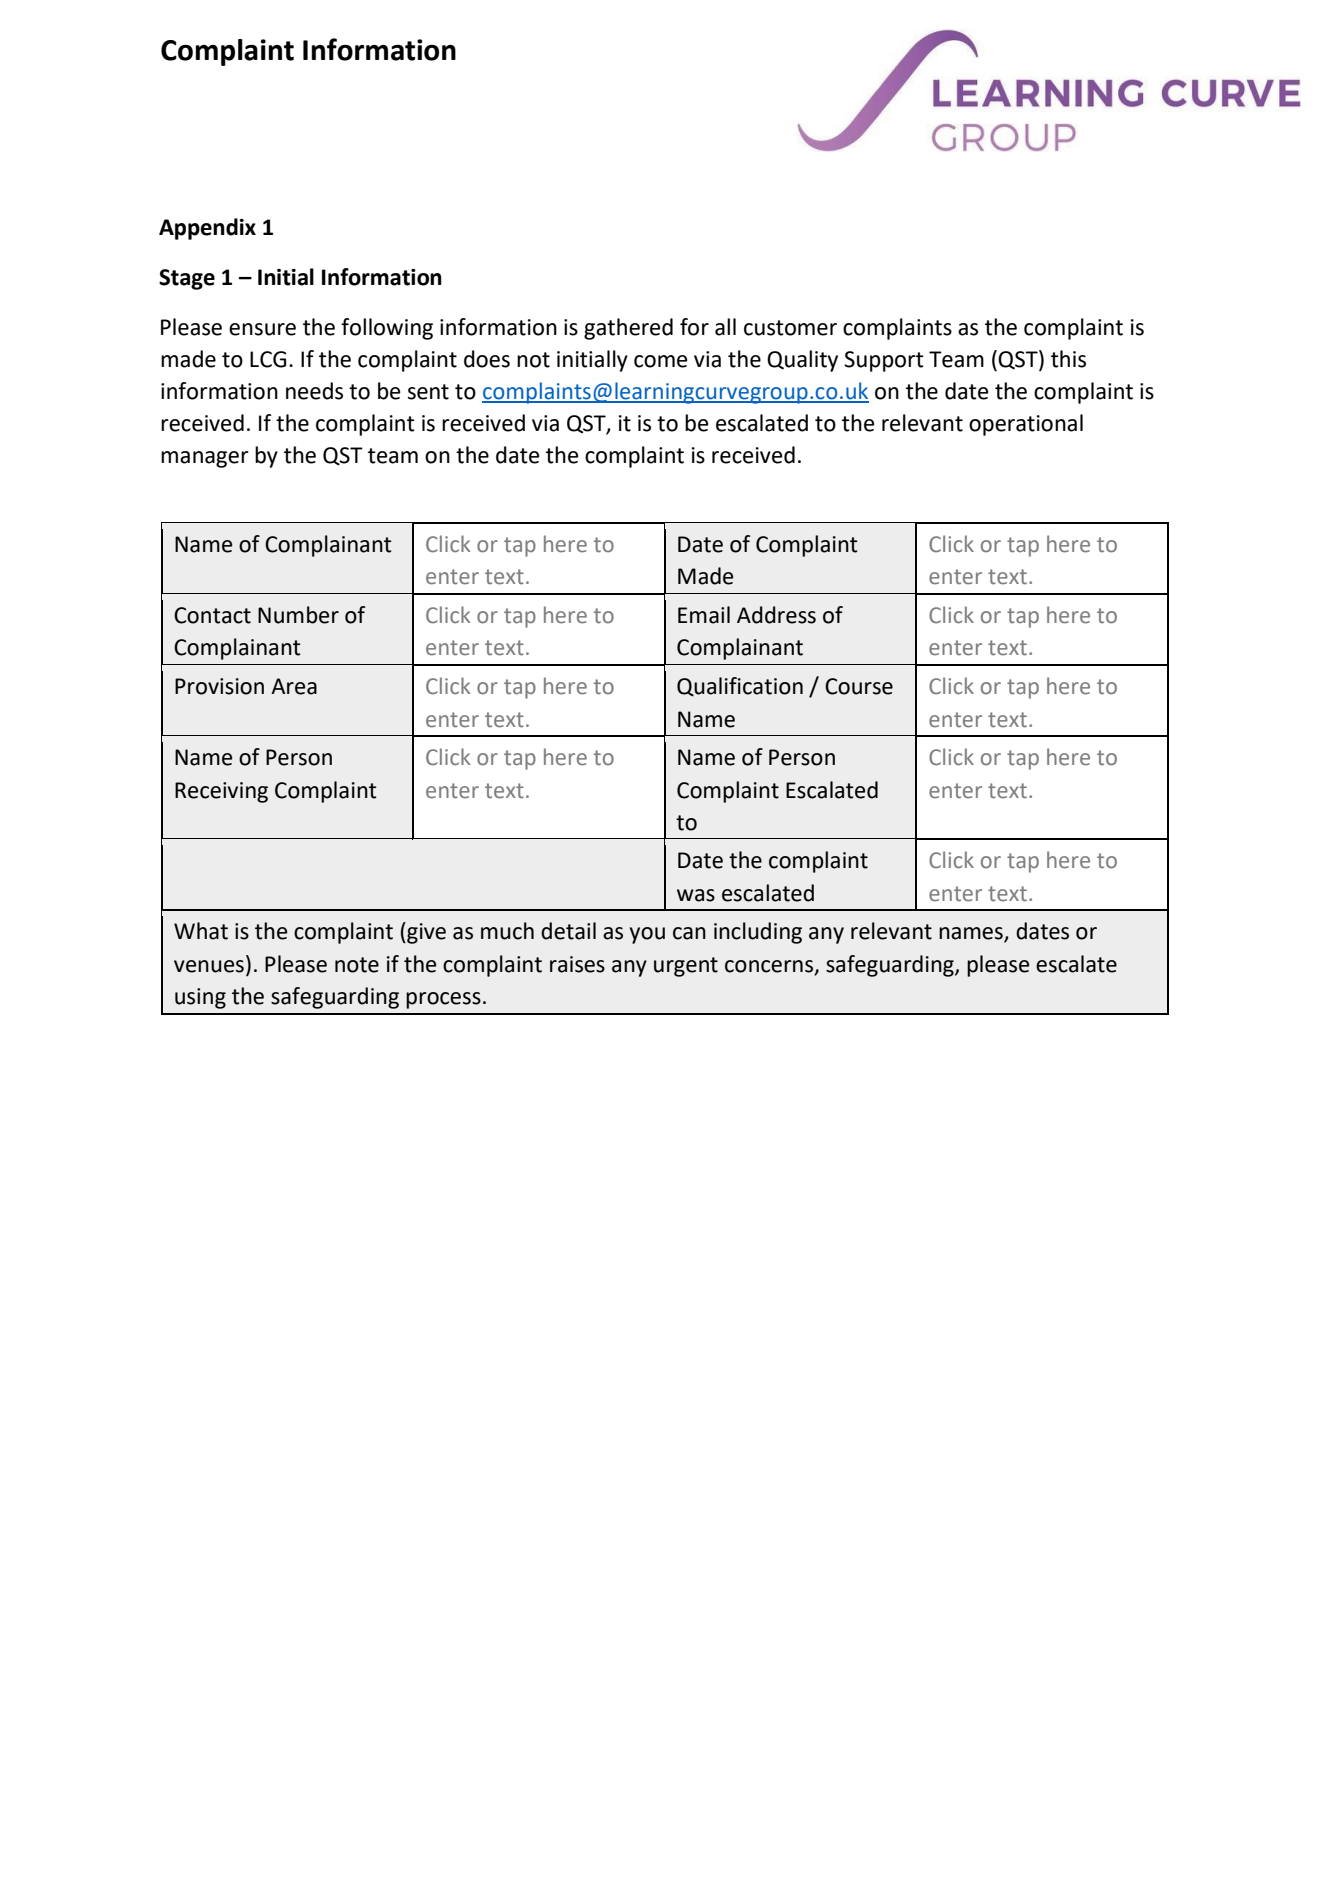  Describe the element at coordinates (704, 615) in the page. I see `Email` at that location.
